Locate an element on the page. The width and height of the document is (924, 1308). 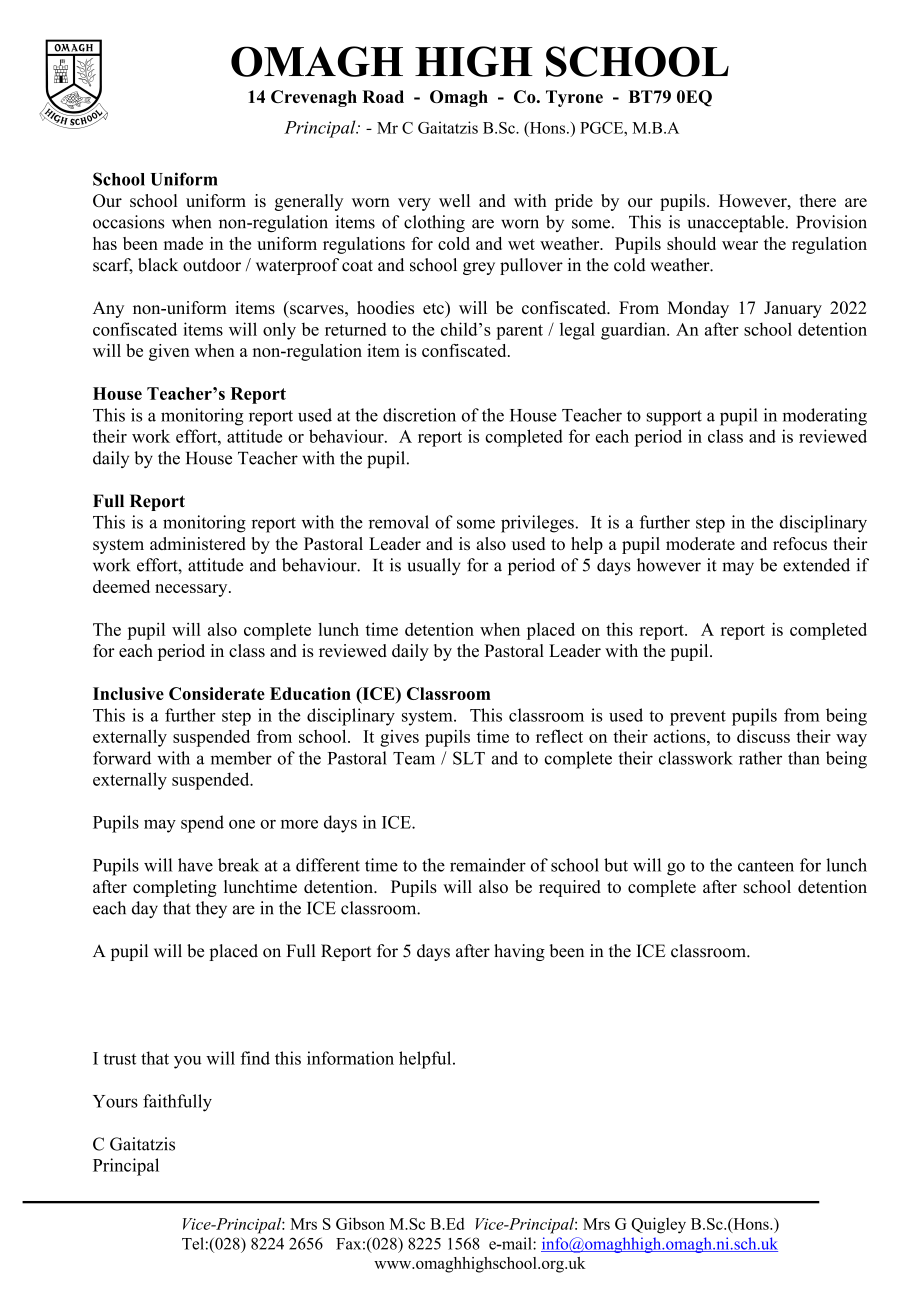
occasions is located at coordinates (128, 222).
